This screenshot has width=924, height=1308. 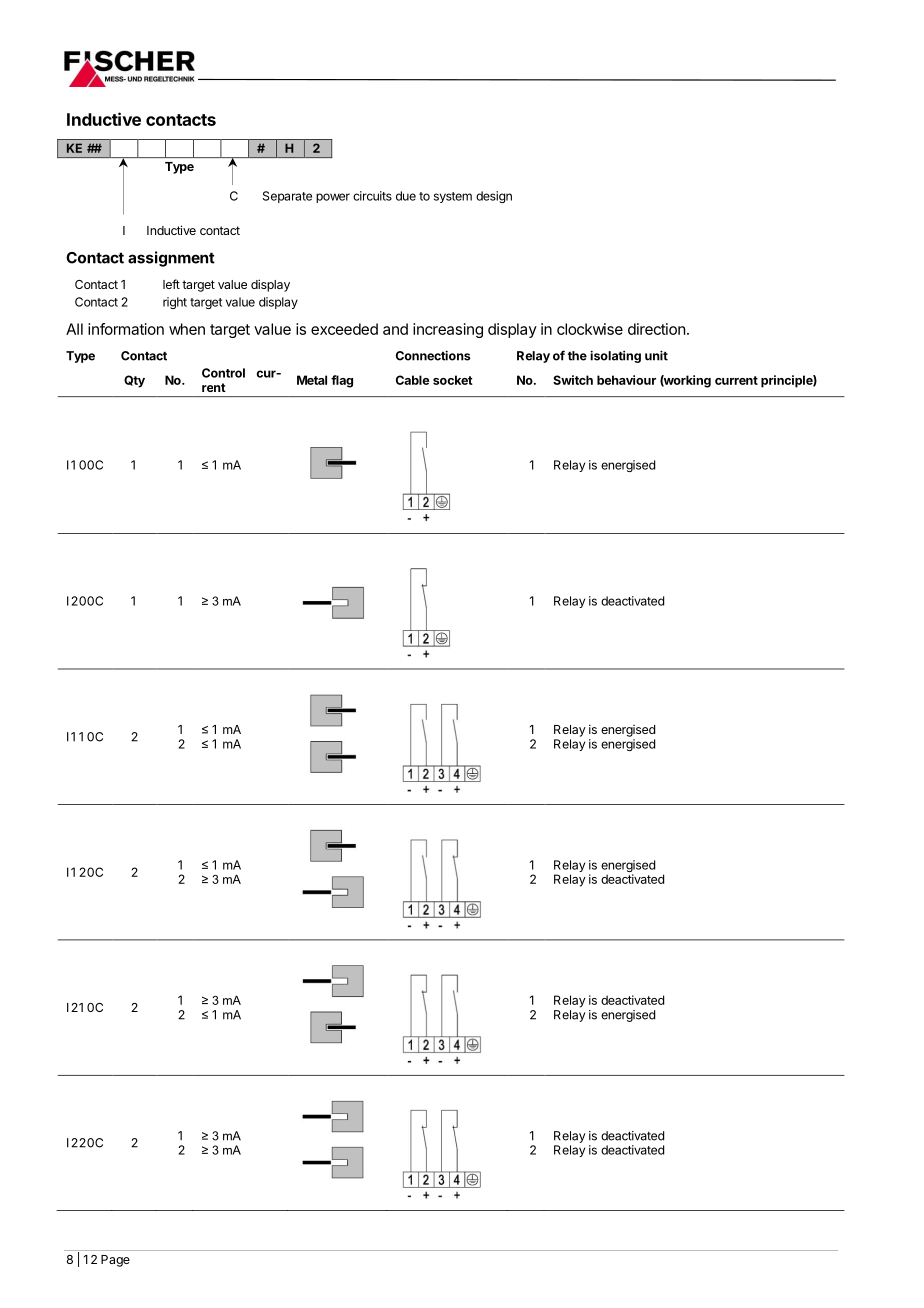 I want to click on socket, so click(x=453, y=380).
